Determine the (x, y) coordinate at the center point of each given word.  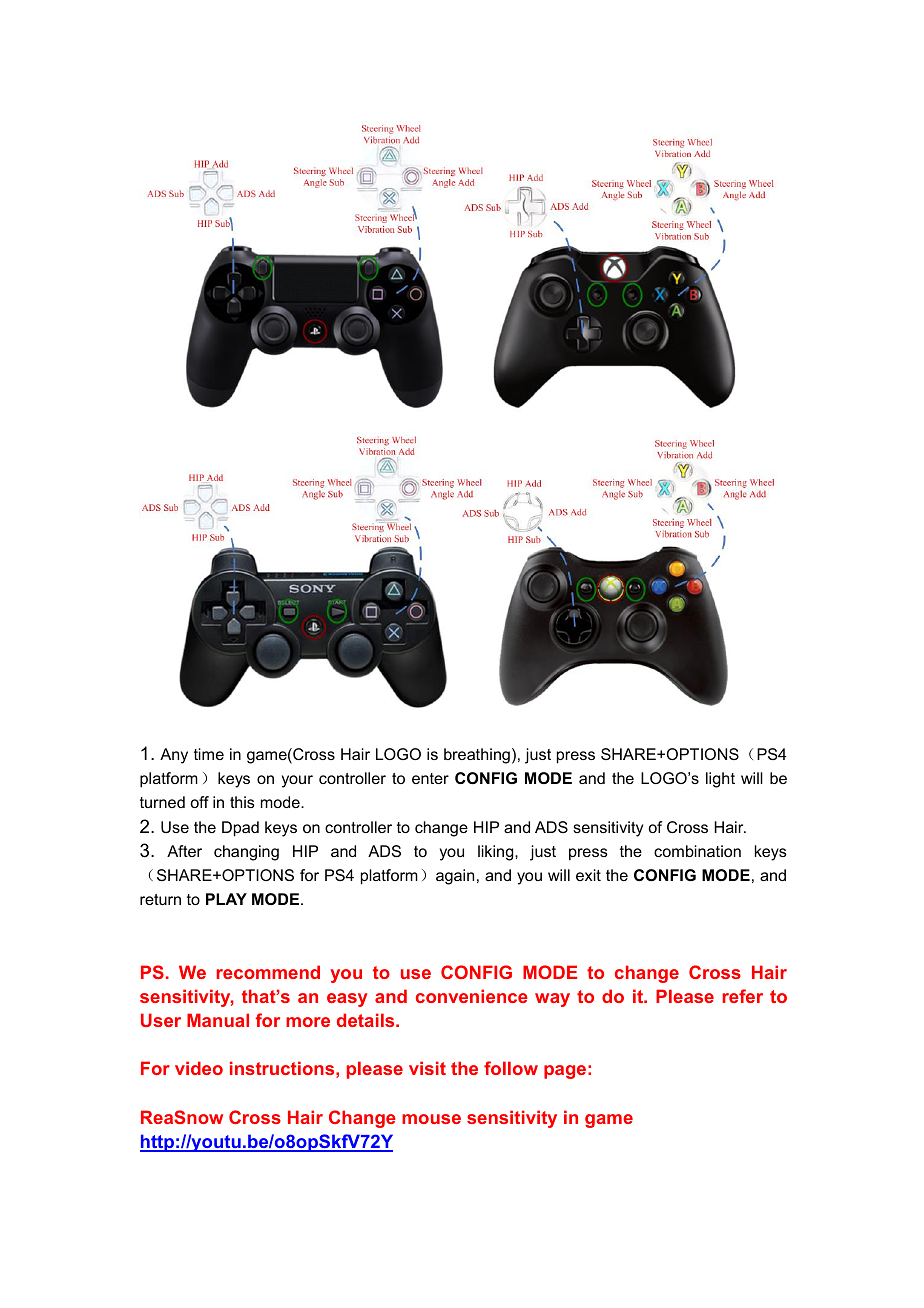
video (199, 1068)
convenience (472, 996)
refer (743, 996)
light (720, 780)
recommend (268, 972)
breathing (477, 756)
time (209, 754)
